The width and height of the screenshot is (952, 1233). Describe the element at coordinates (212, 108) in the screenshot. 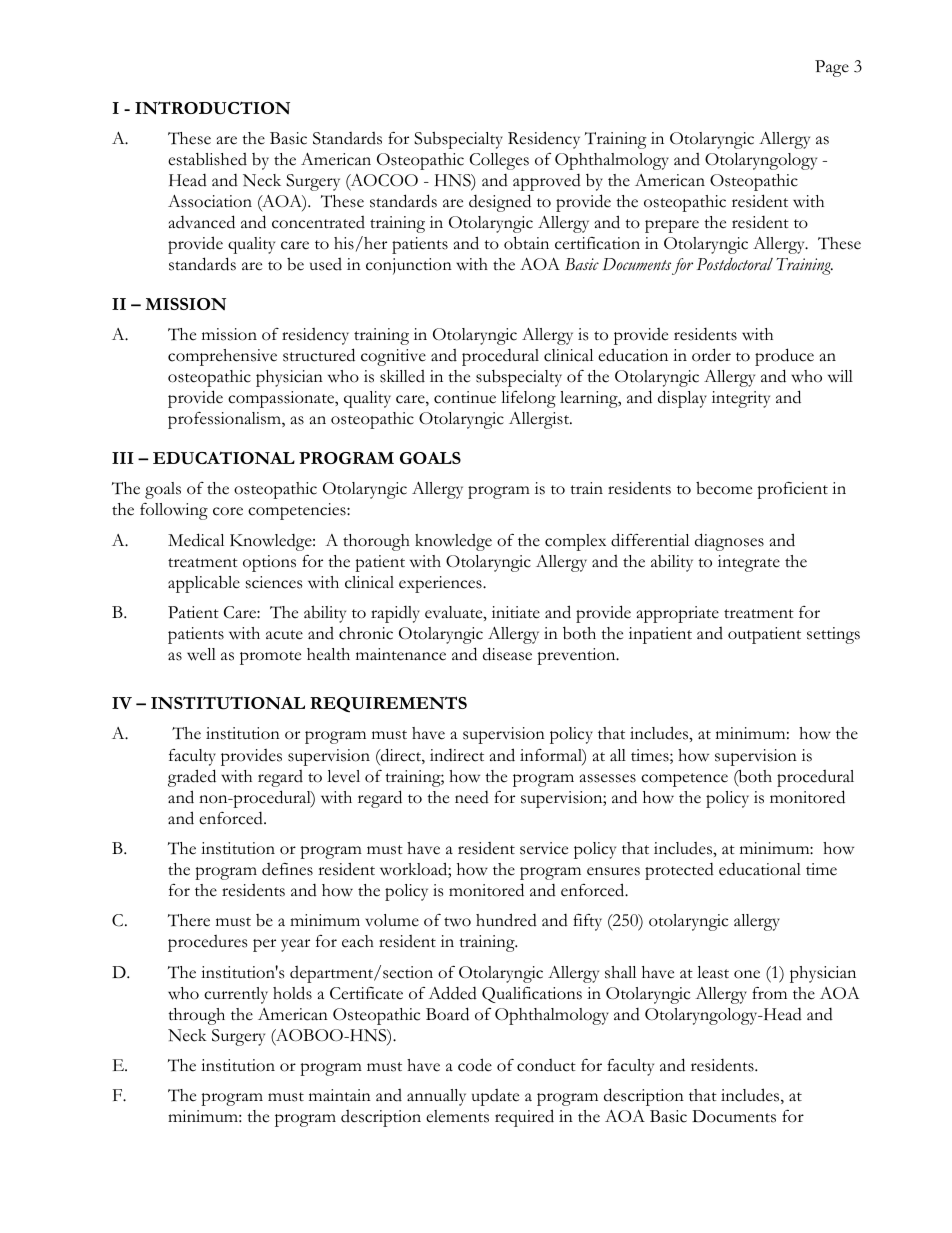

I see `INTRODUCTION` at that location.
